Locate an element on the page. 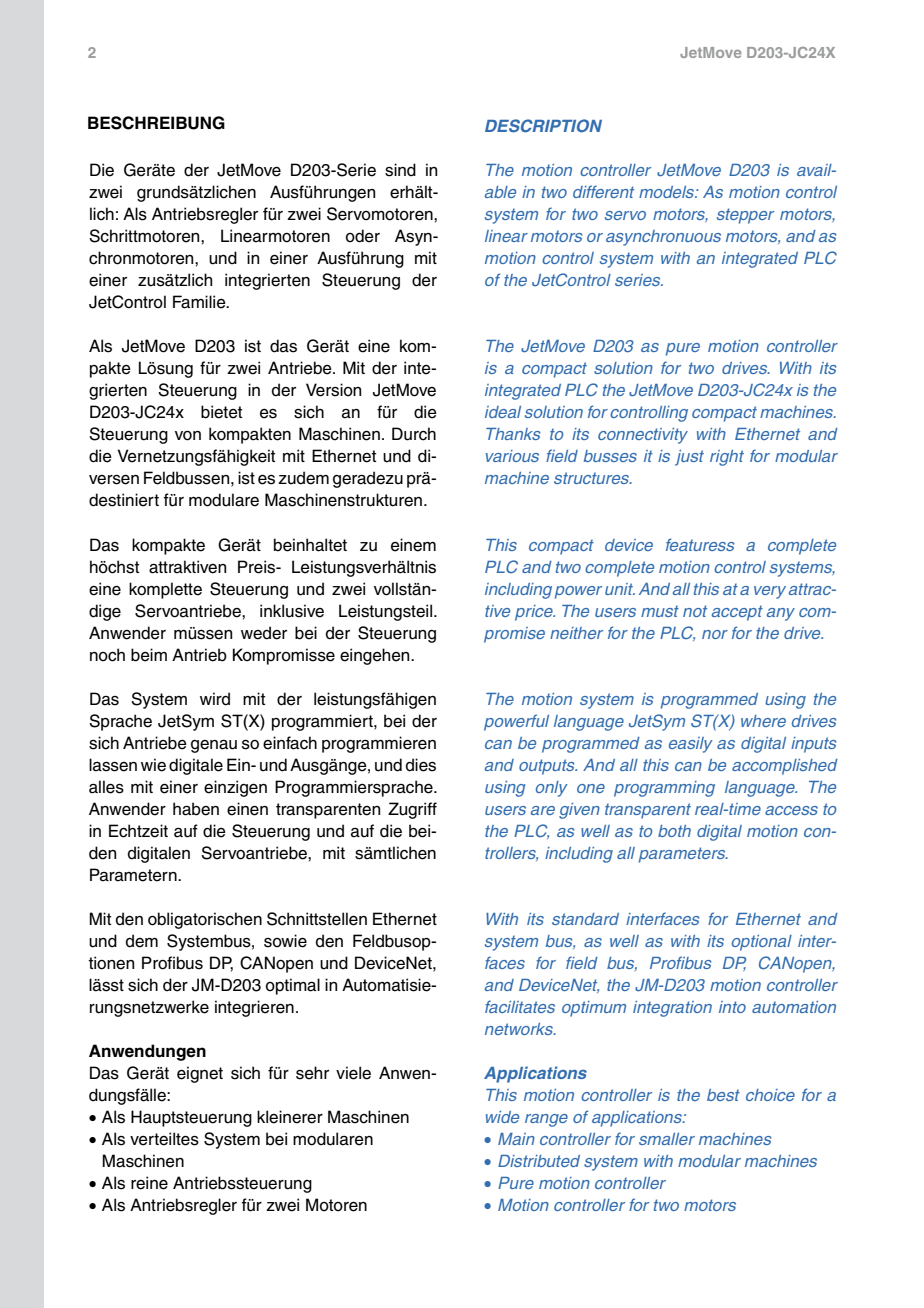 The image size is (924, 1308). sehr is located at coordinates (312, 1073).
